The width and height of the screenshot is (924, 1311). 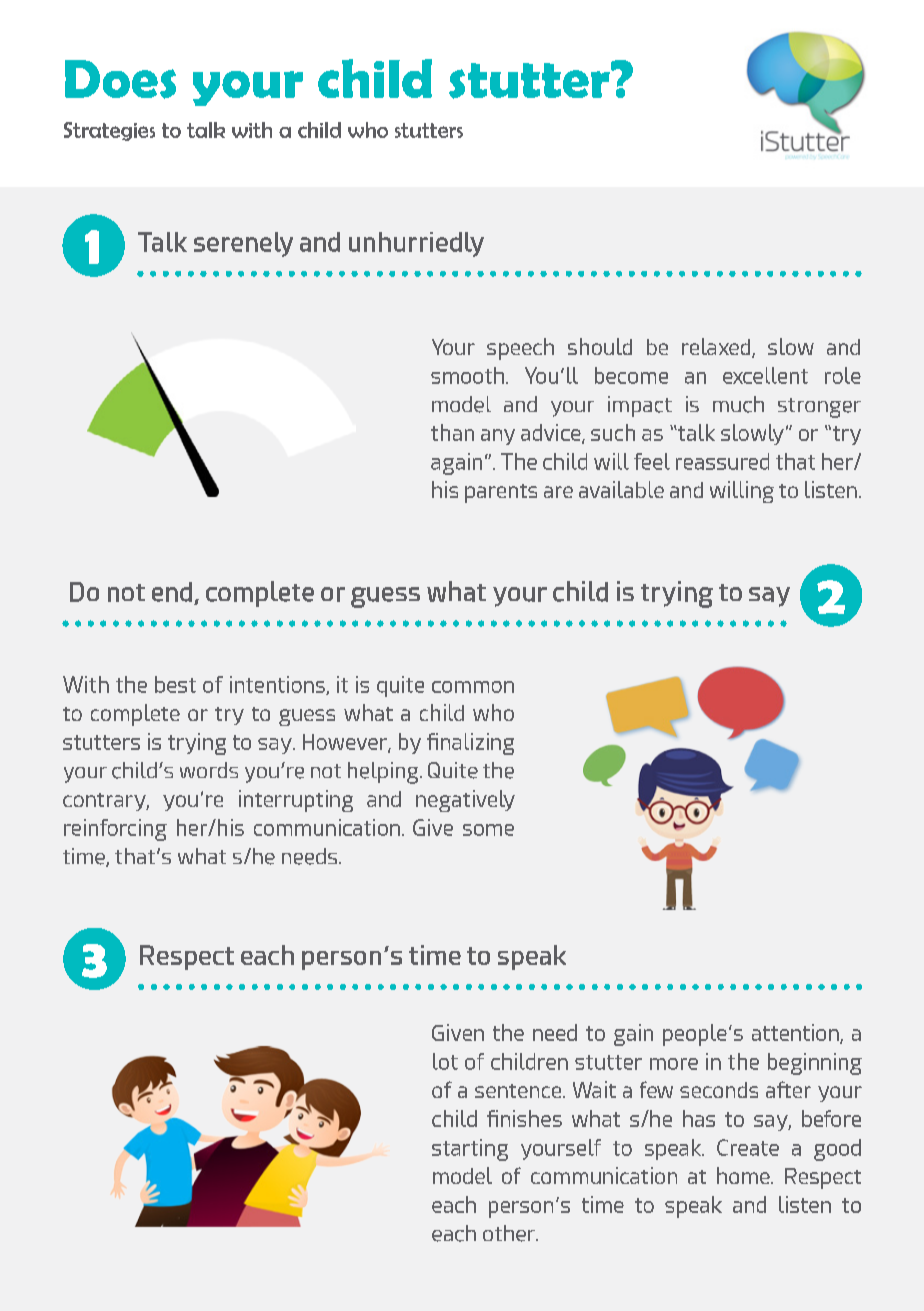 I want to click on other, so click(x=510, y=1233).
